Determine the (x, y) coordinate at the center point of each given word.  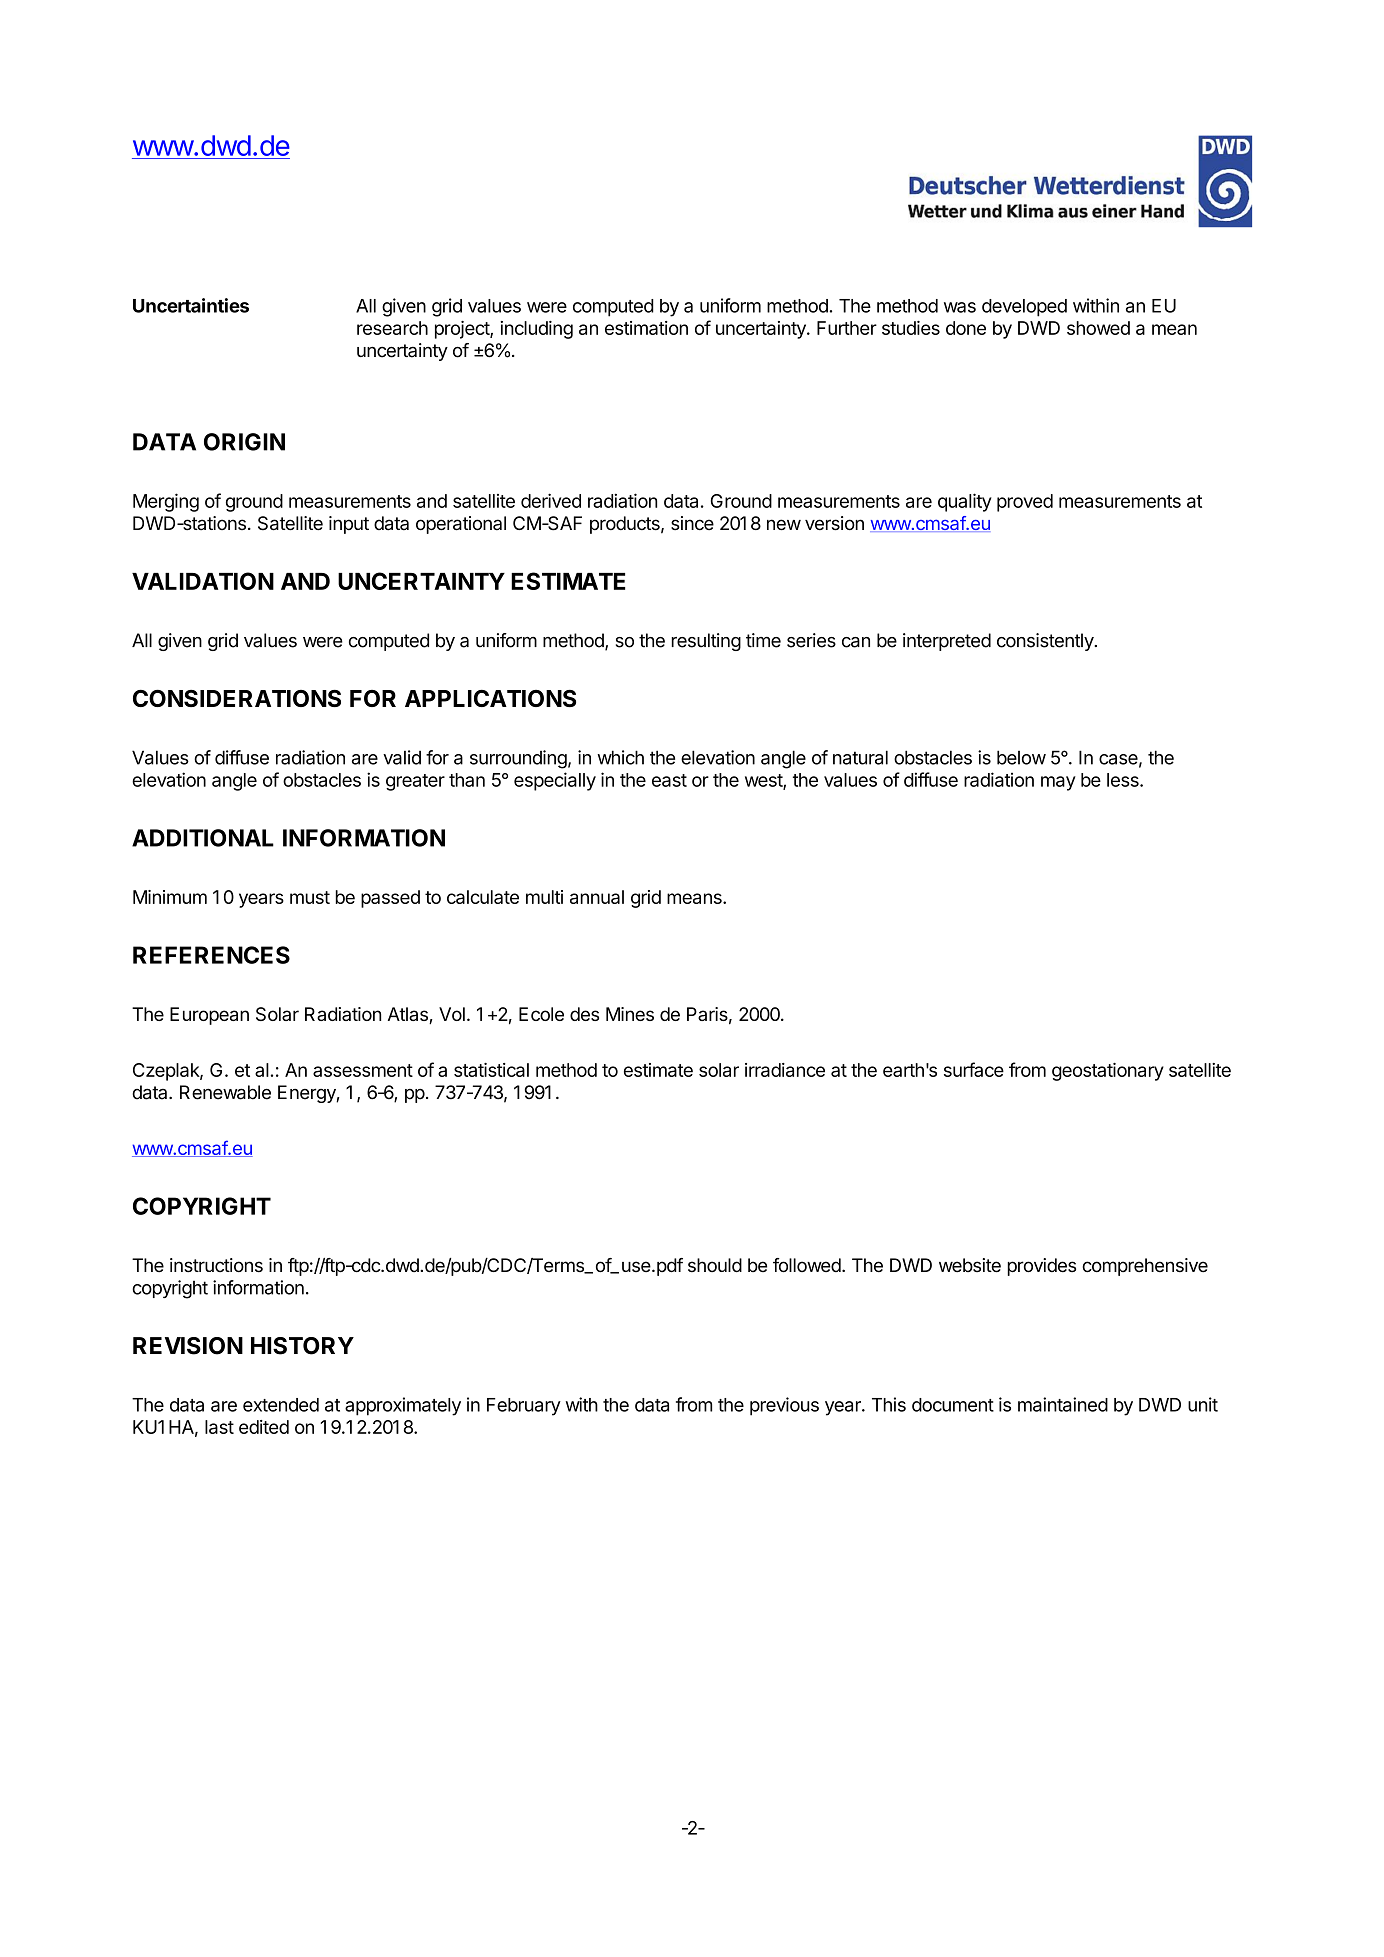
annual (597, 897)
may (1058, 783)
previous (784, 1406)
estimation (646, 328)
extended (281, 1405)
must (310, 897)
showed (1098, 328)
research (392, 328)
